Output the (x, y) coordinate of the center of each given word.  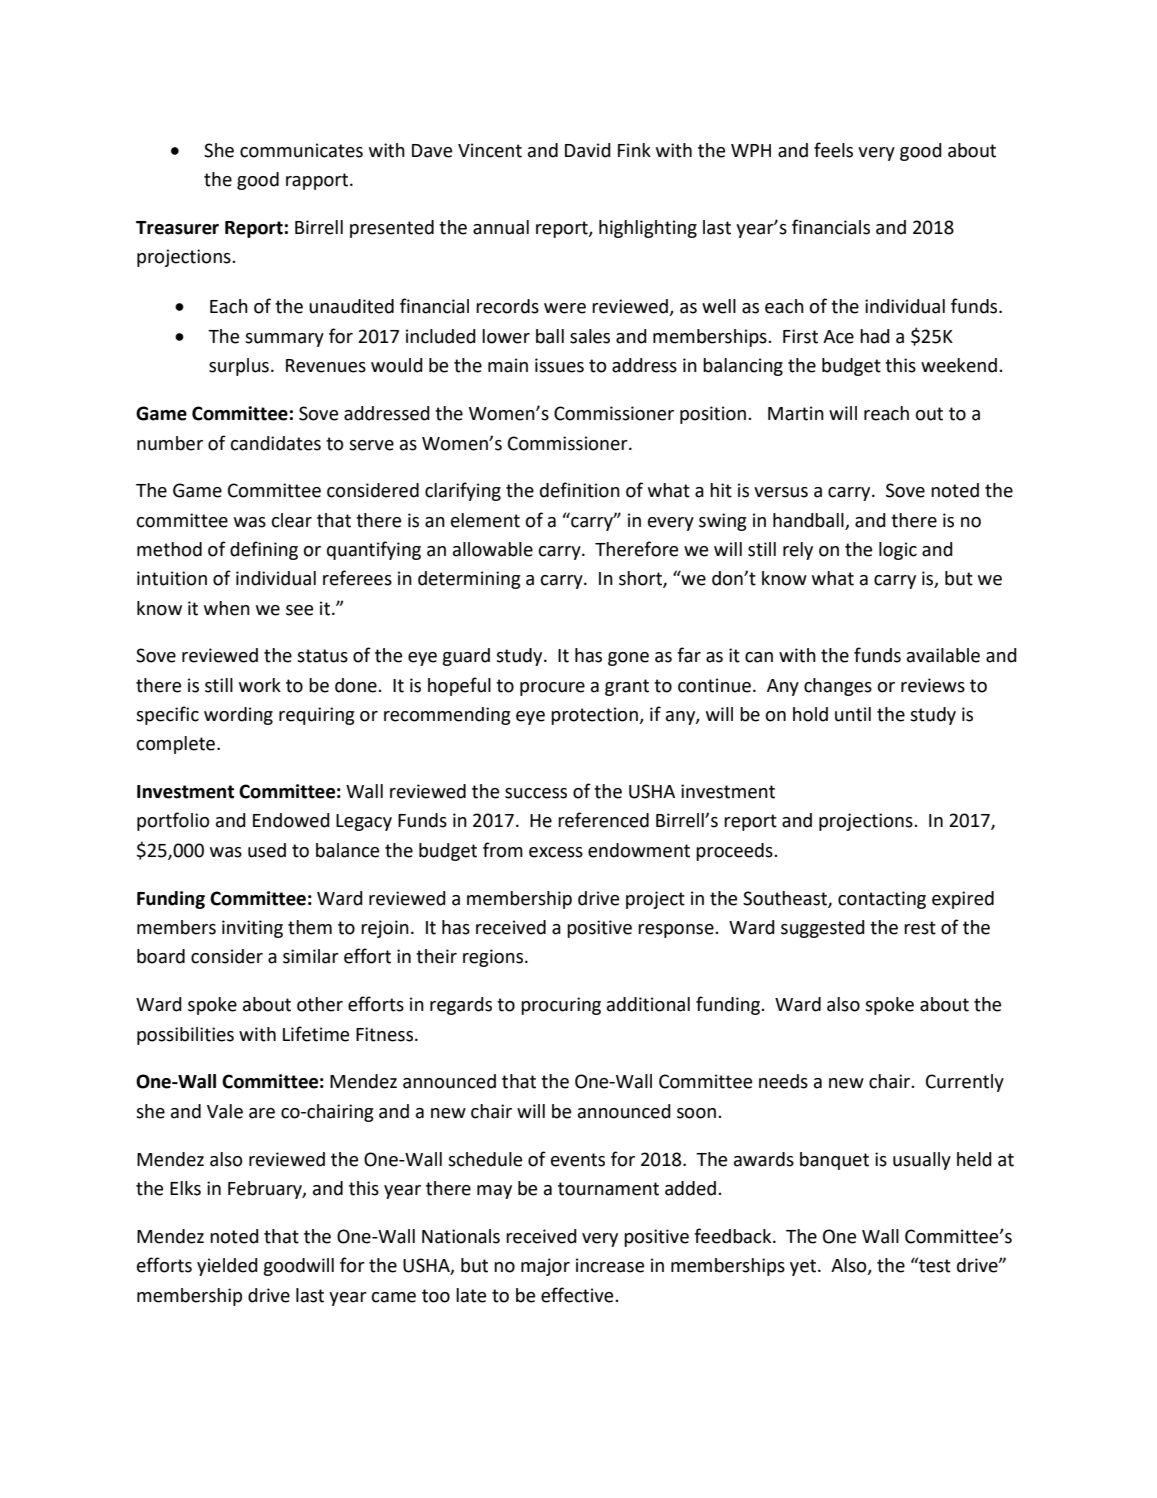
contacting (882, 900)
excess (556, 852)
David (588, 150)
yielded (227, 1267)
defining (264, 550)
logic (898, 551)
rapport (318, 181)
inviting (252, 929)
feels (833, 150)
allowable (493, 549)
